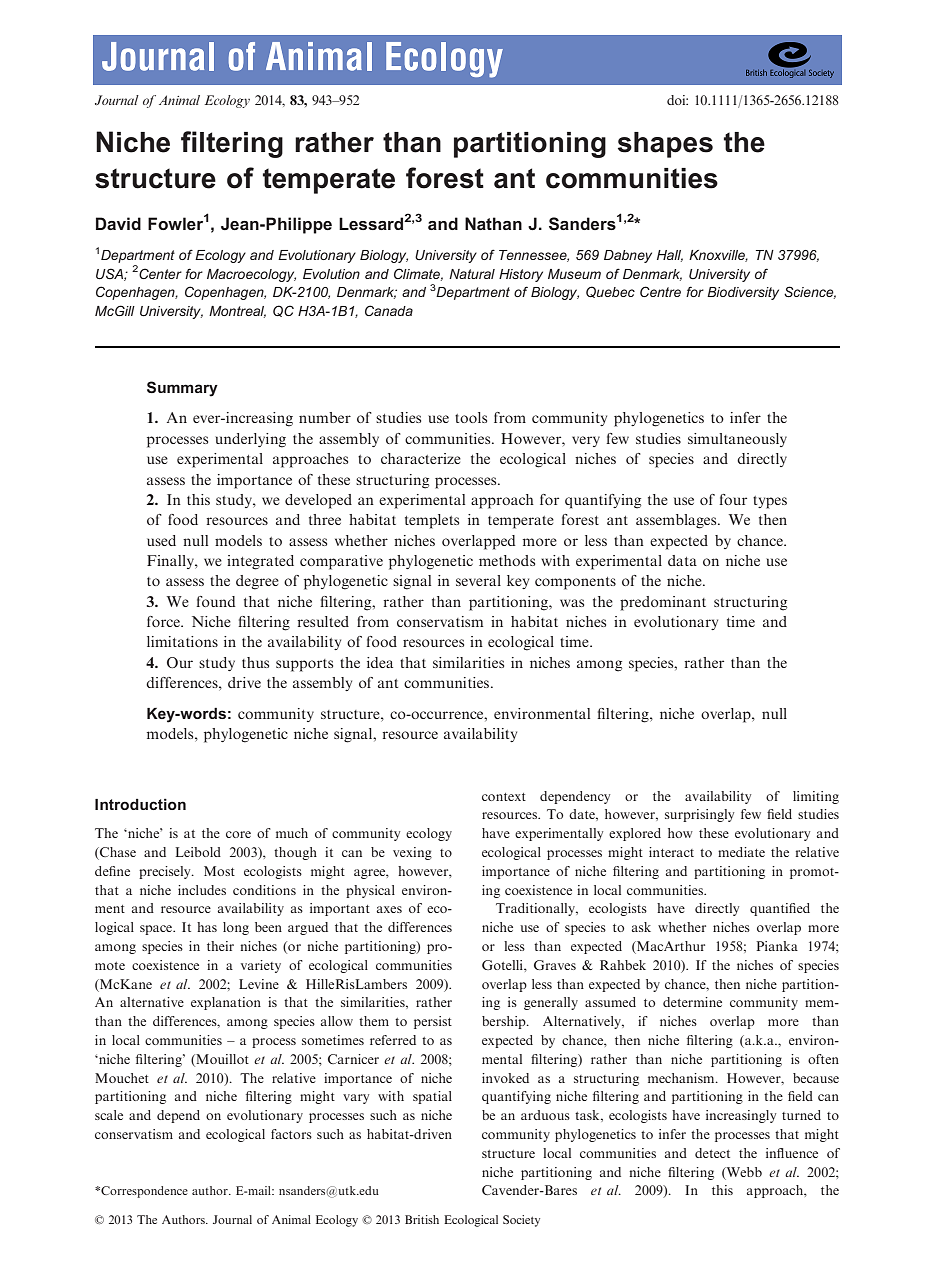  I want to click on idea, so click(380, 662).
